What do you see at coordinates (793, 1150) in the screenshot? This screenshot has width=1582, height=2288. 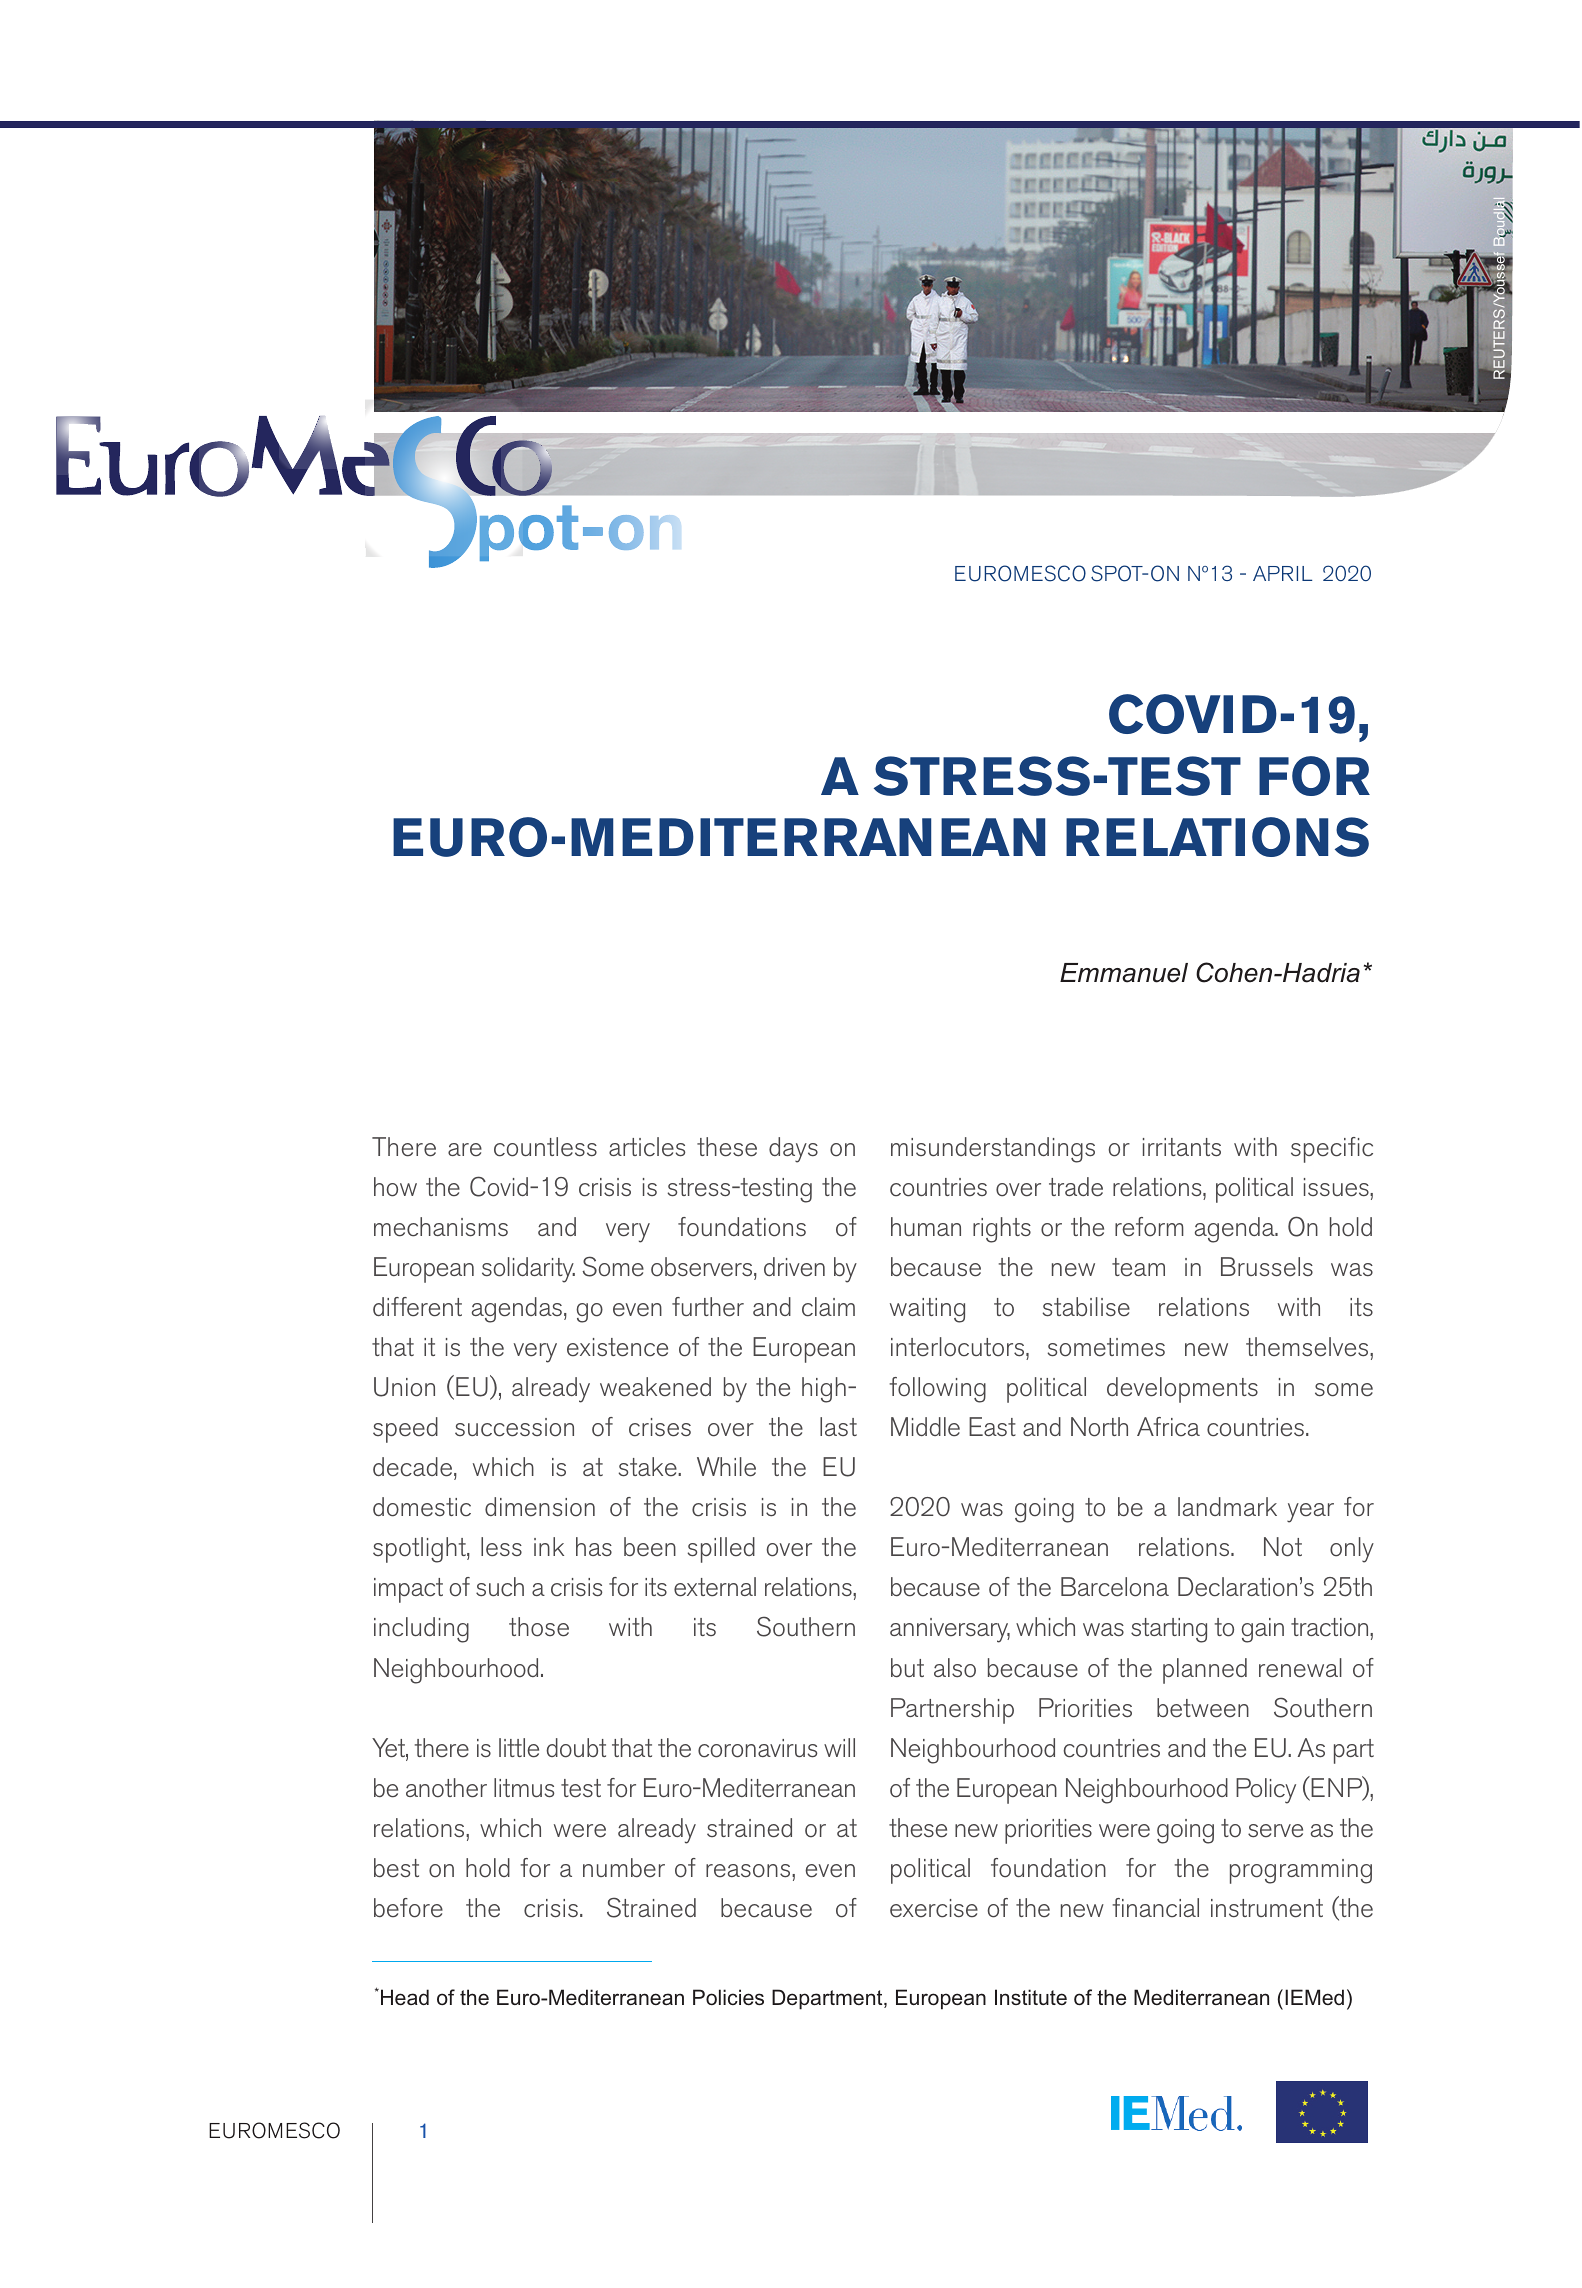 I see `days` at bounding box center [793, 1150].
